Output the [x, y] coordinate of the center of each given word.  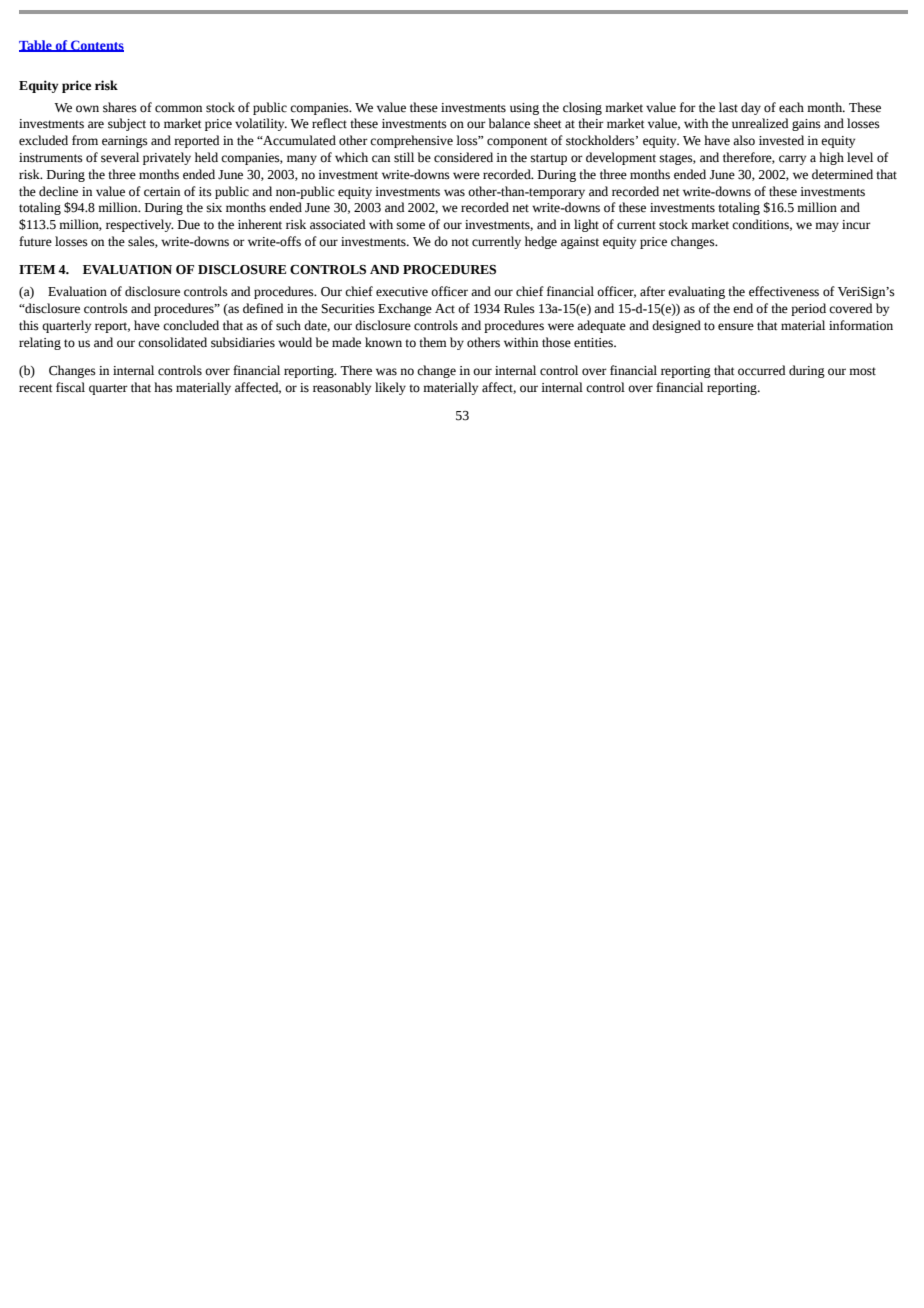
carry [792, 160]
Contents [96, 46]
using [524, 109]
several [120, 157]
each [791, 107]
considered [463, 157]
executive [402, 292]
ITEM [37, 269]
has [163, 387]
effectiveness [784, 291]
